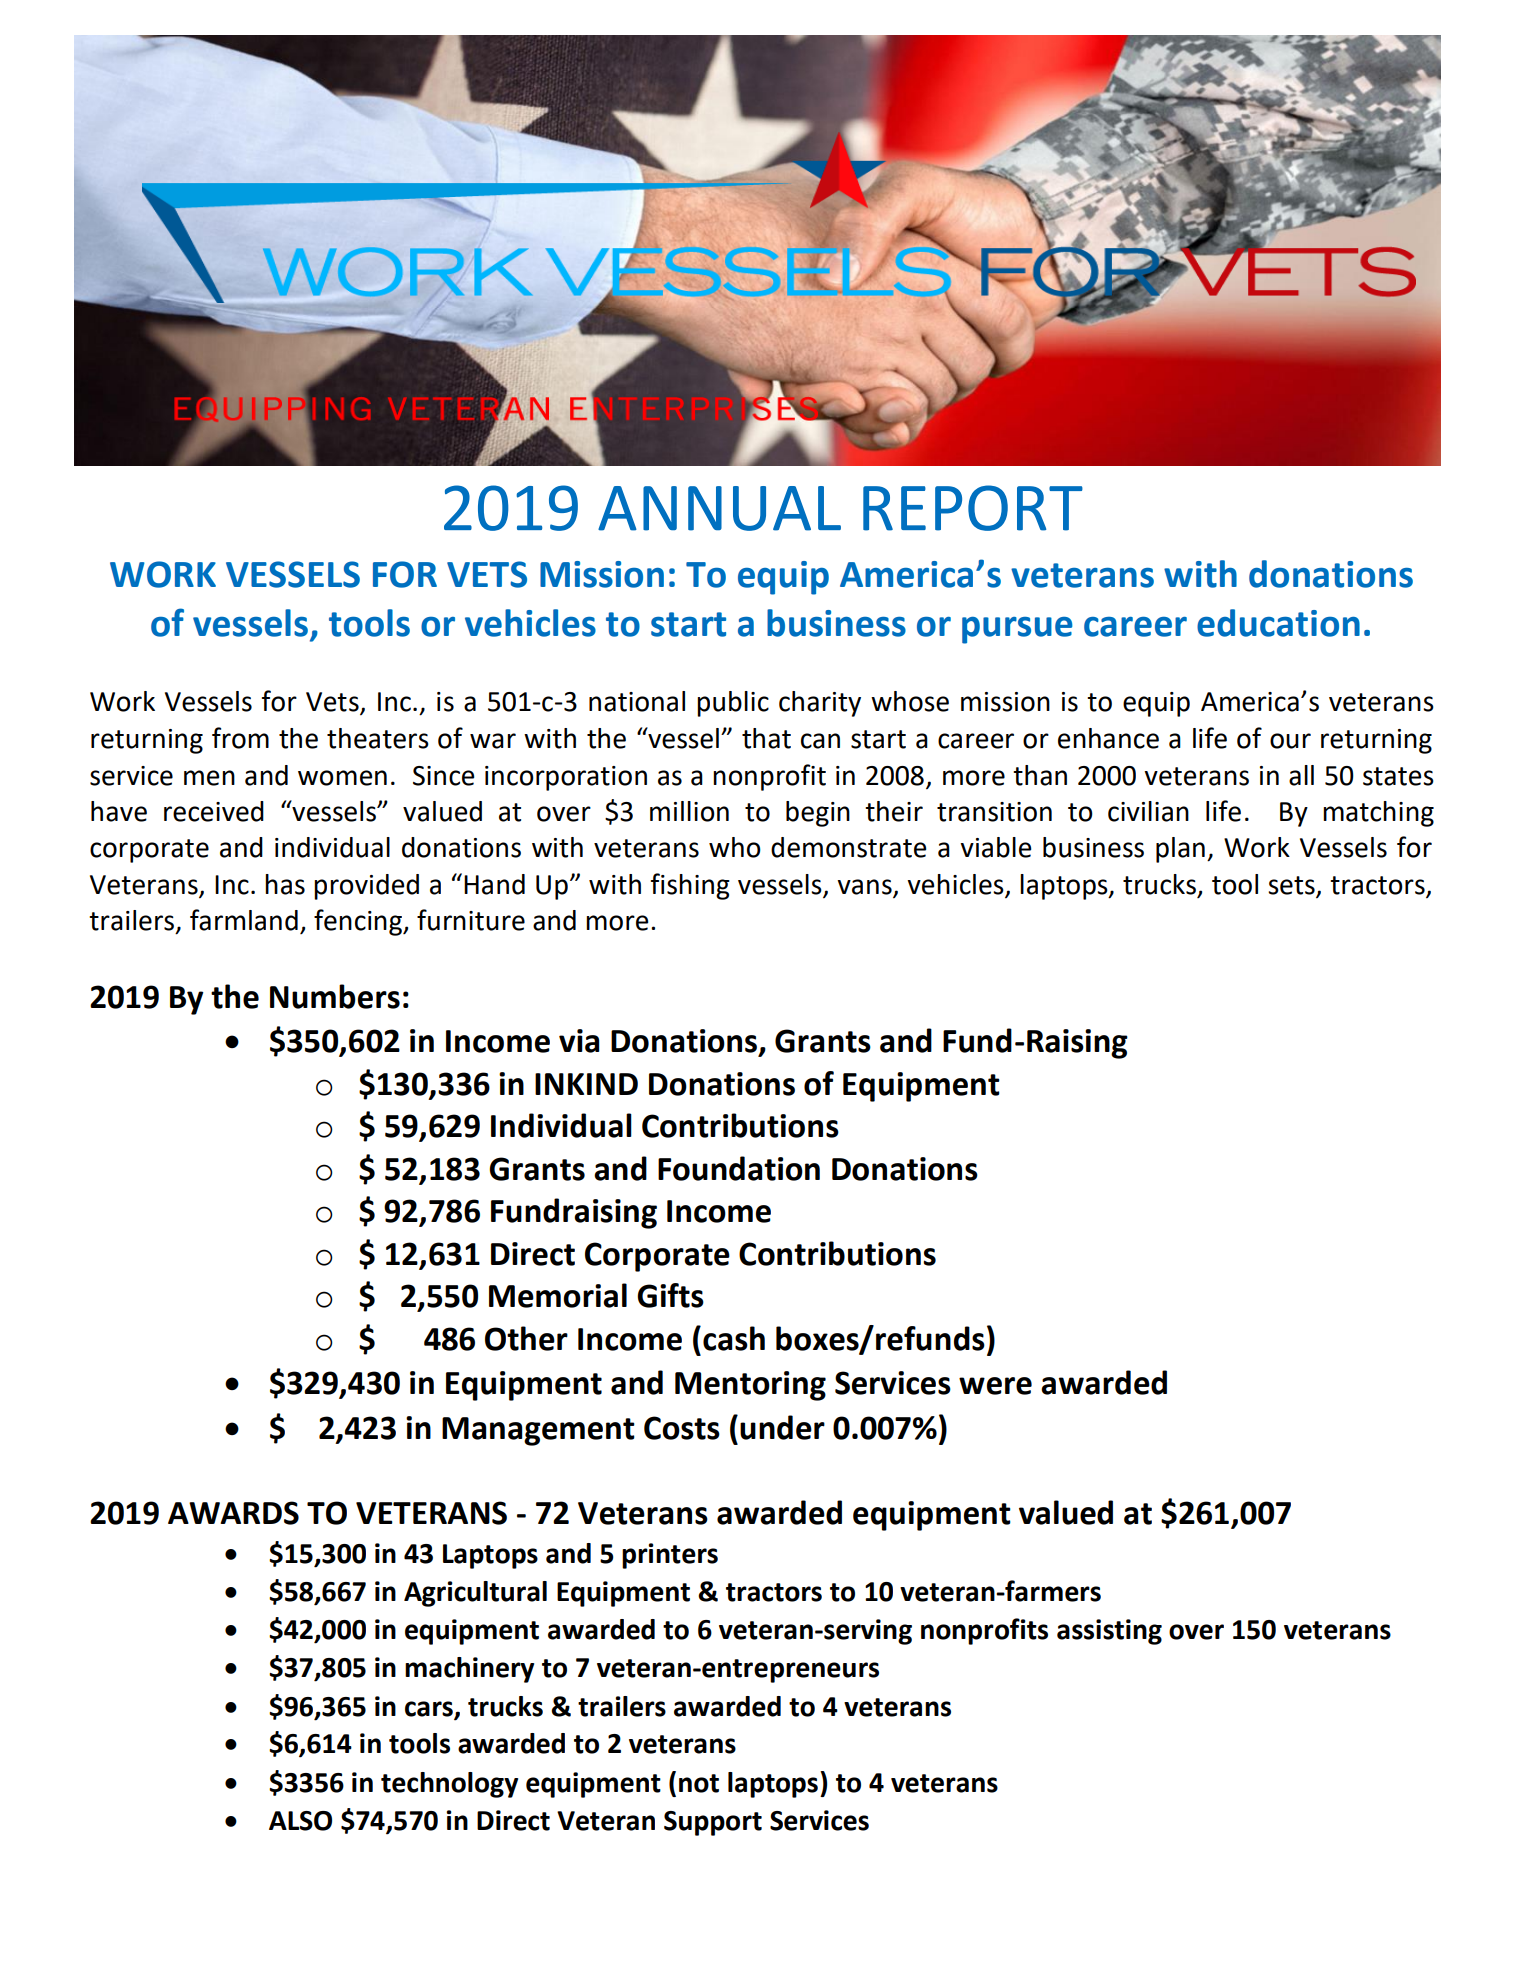 Image resolution: width=1523 pixels, height=1971 pixels. I want to click on ALSO, so click(300, 1821).
